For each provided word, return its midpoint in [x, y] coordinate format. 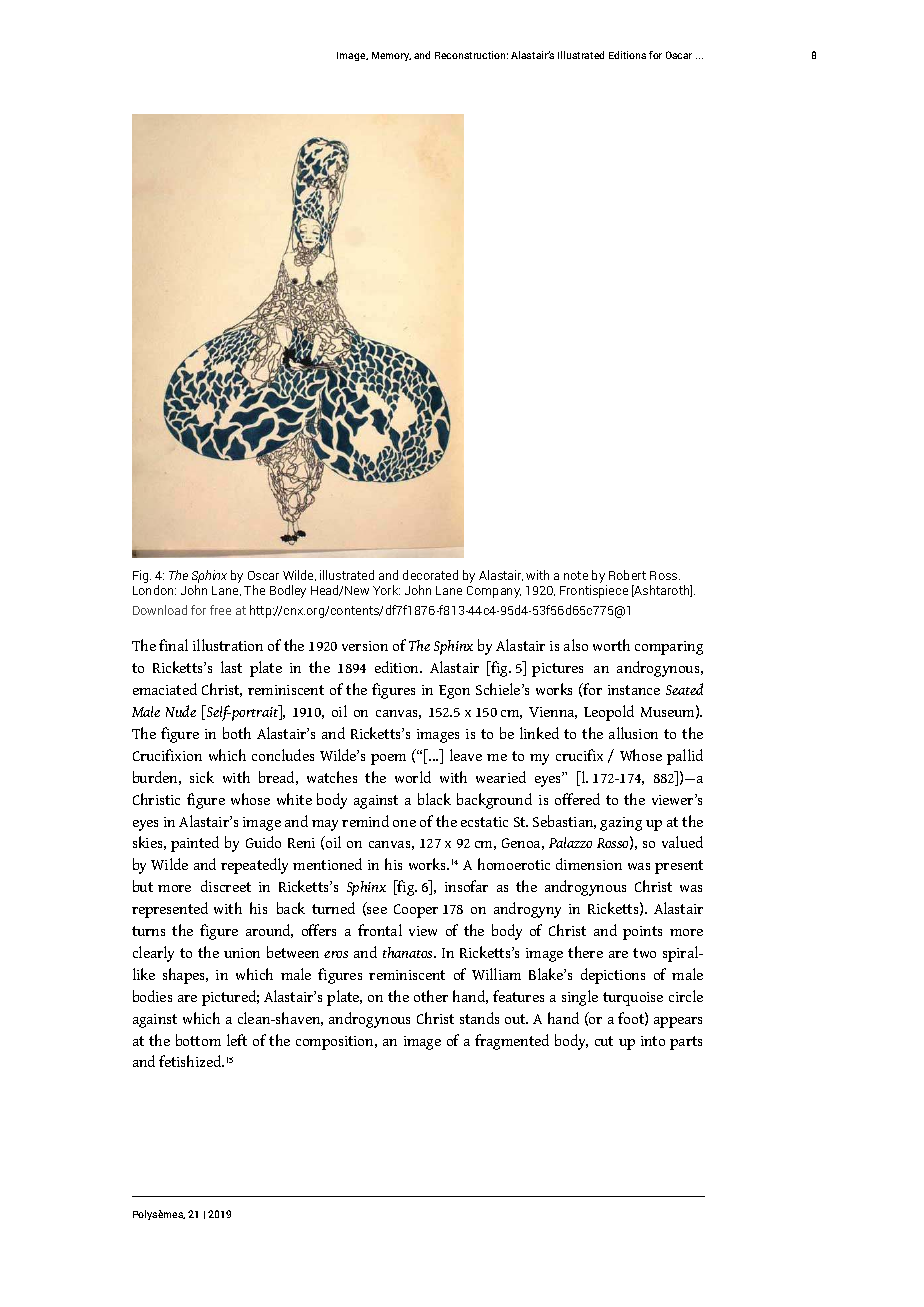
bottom [198, 1040]
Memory [391, 56]
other [431, 996]
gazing [621, 824]
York [386, 590]
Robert [627, 575]
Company [494, 592]
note [576, 575]
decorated [430, 575]
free [220, 610]
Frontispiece [594, 591]
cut [604, 1041]
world [413, 777]
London [154, 590]
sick [202, 777]
